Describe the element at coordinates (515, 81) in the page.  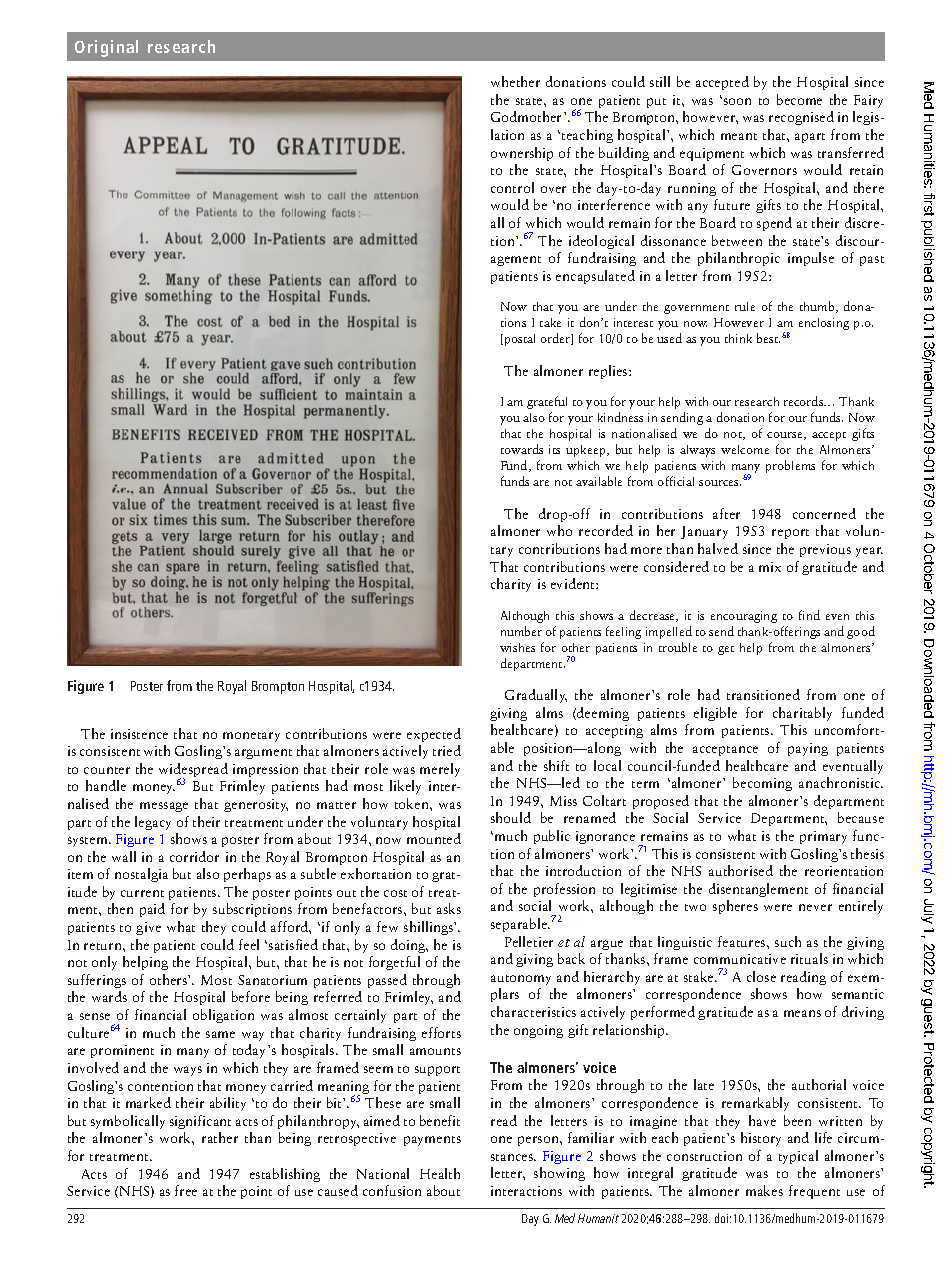
I see `whether` at that location.
